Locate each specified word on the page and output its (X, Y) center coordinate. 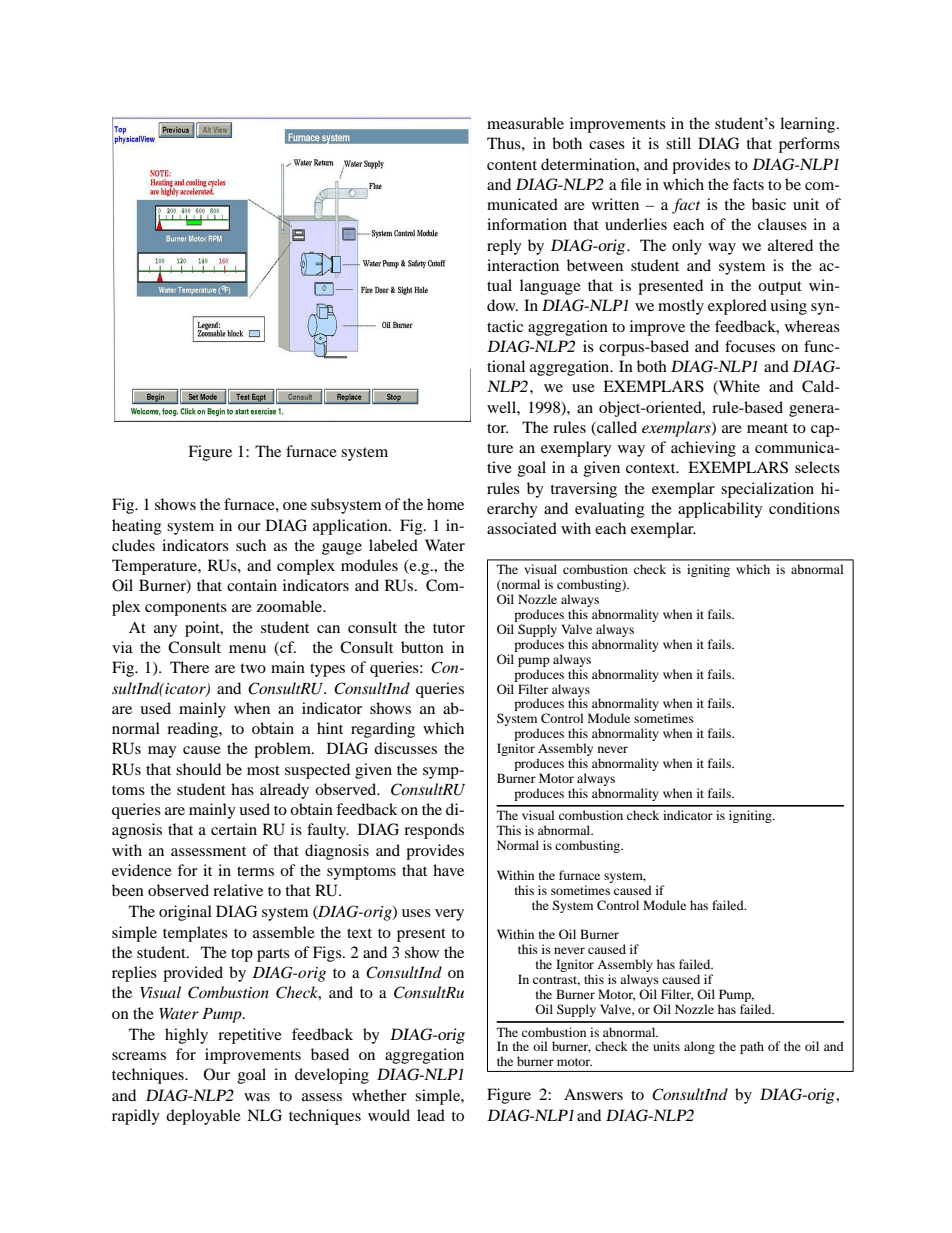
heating (137, 527)
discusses (405, 748)
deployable (203, 1117)
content (512, 165)
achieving (703, 449)
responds (434, 831)
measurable (525, 123)
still (678, 143)
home (445, 504)
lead (431, 1115)
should (198, 769)
